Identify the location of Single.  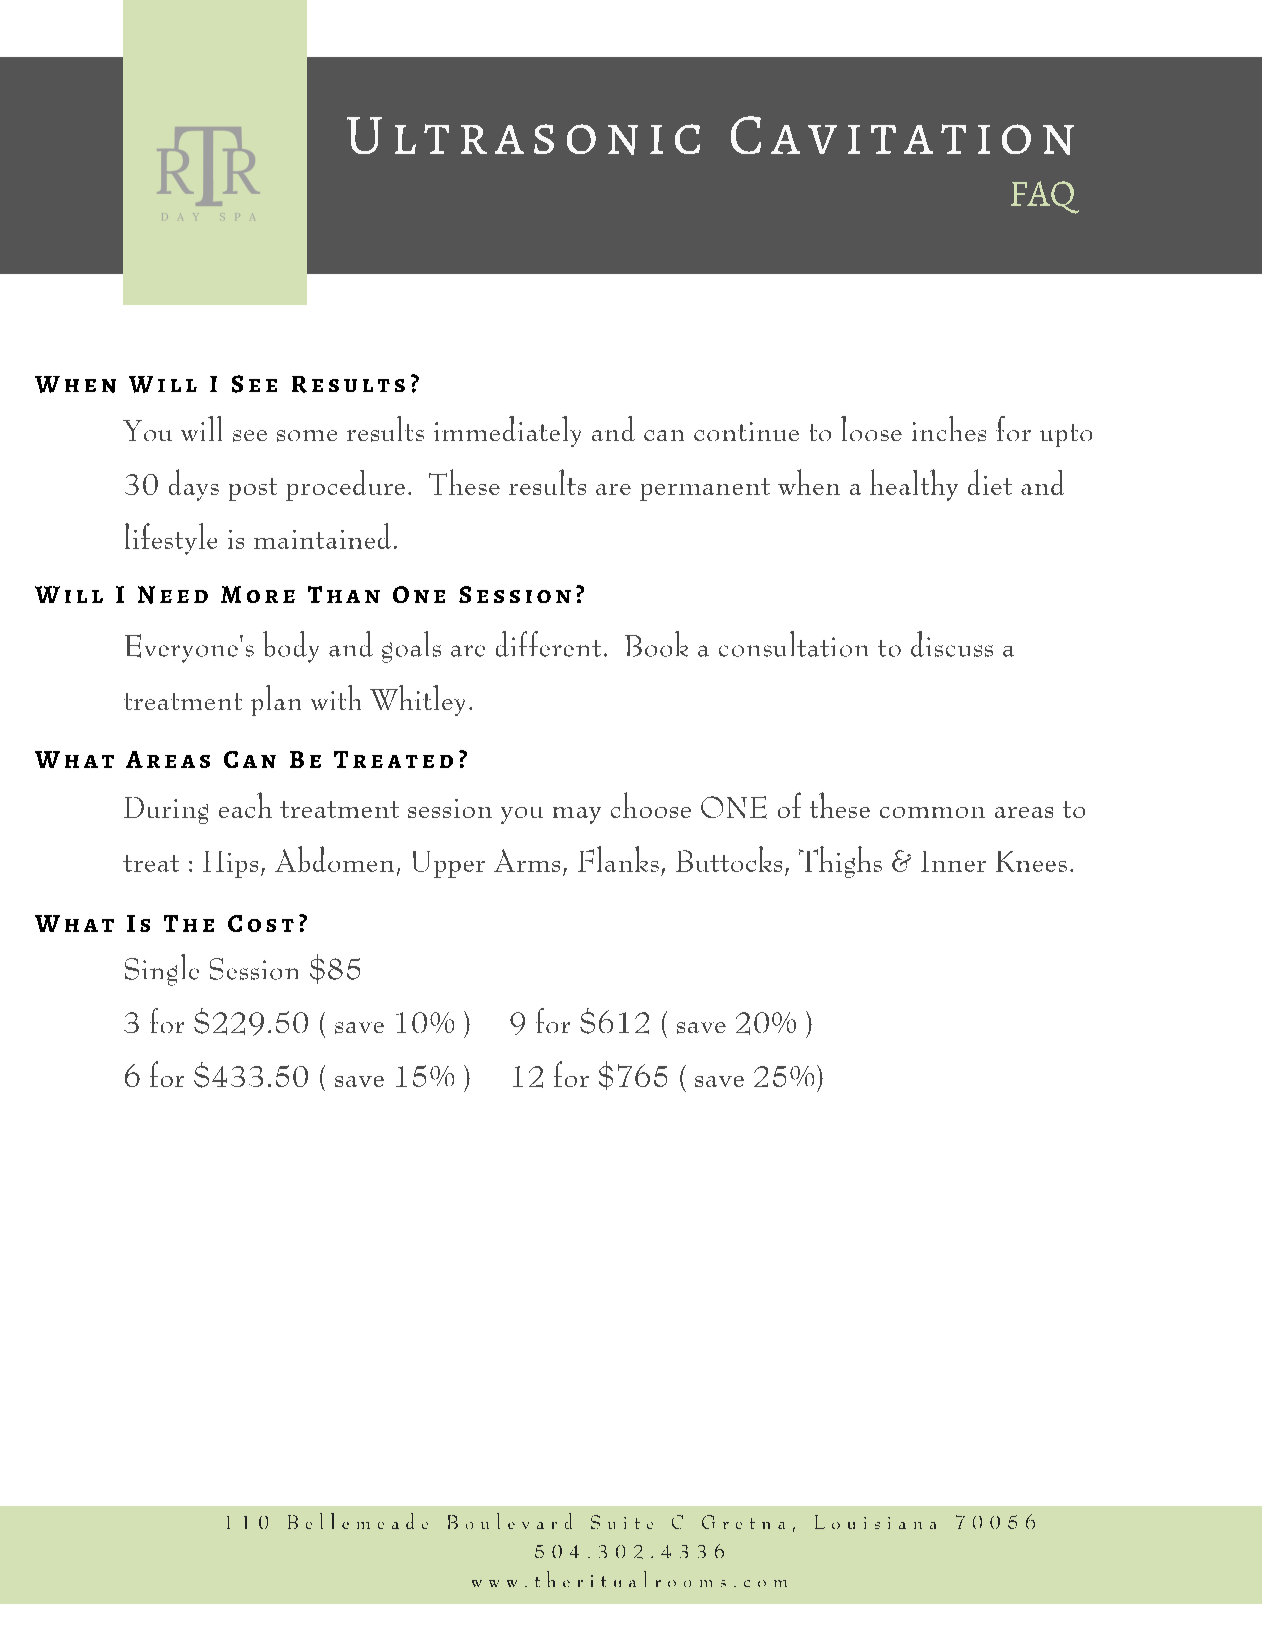
(162, 970).
